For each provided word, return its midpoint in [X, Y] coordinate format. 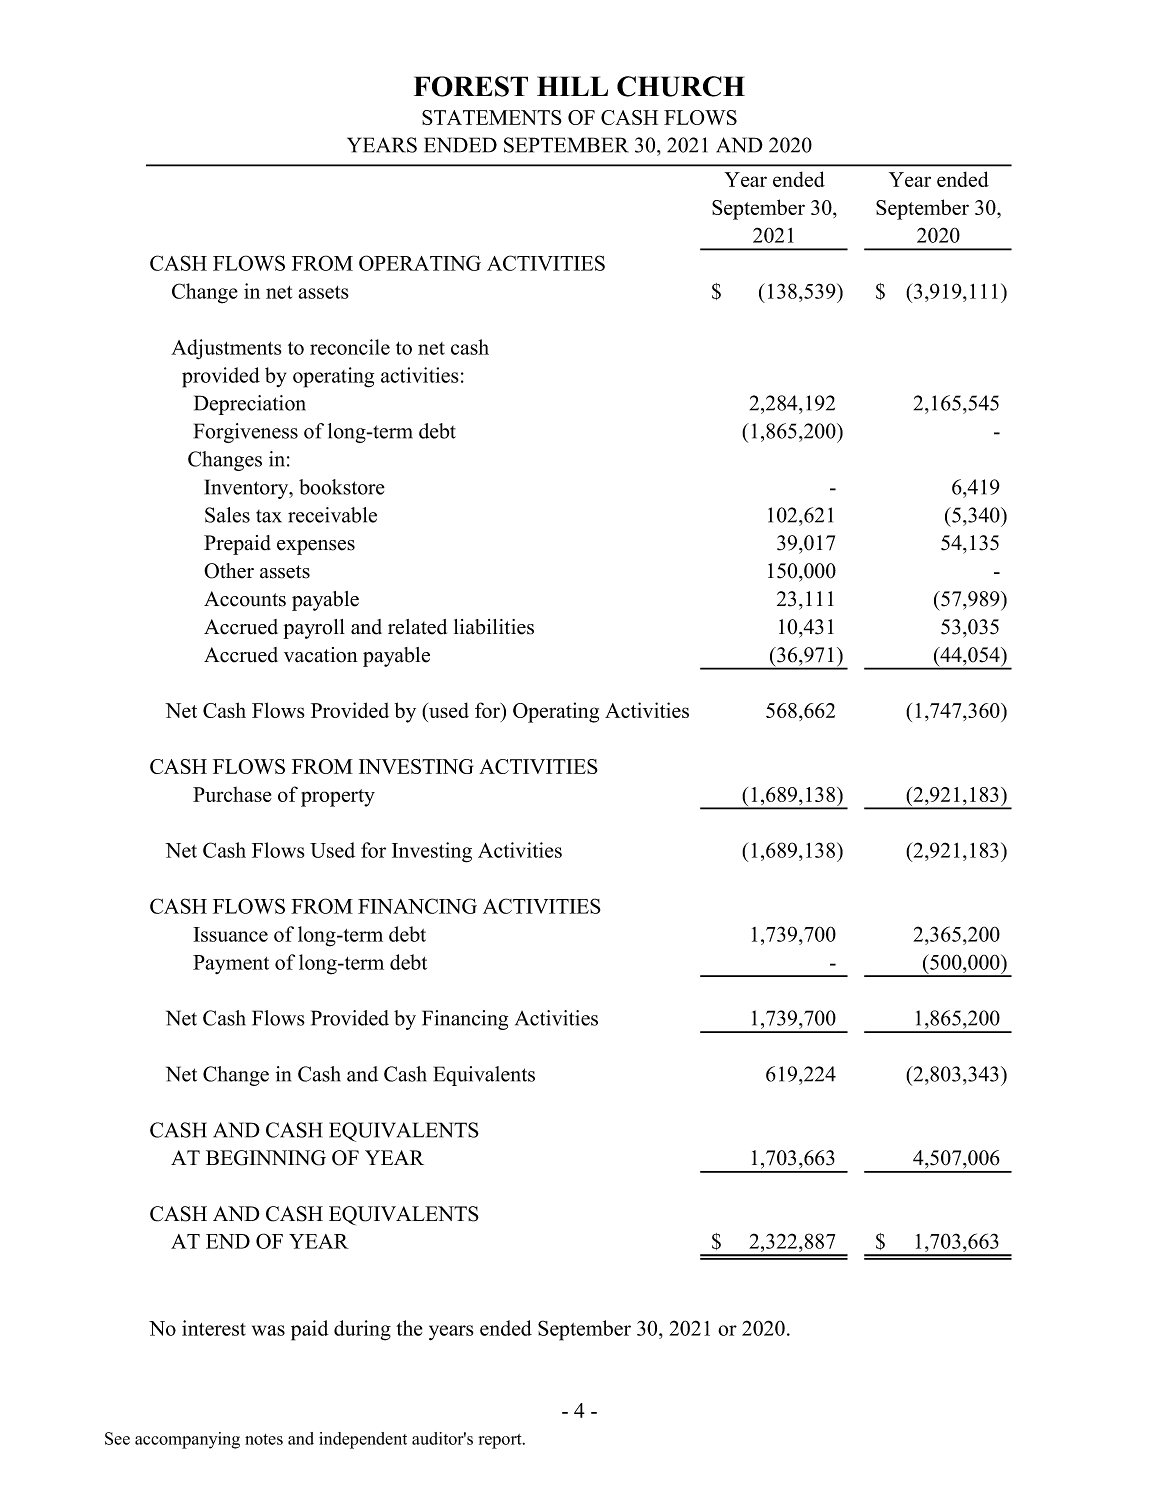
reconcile [350, 347]
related [417, 627]
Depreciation [250, 405]
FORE [453, 86]
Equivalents [484, 1076]
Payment [231, 964]
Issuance [230, 934]
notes [264, 1439]
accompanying [187, 1440]
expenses [316, 547]
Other [229, 571]
